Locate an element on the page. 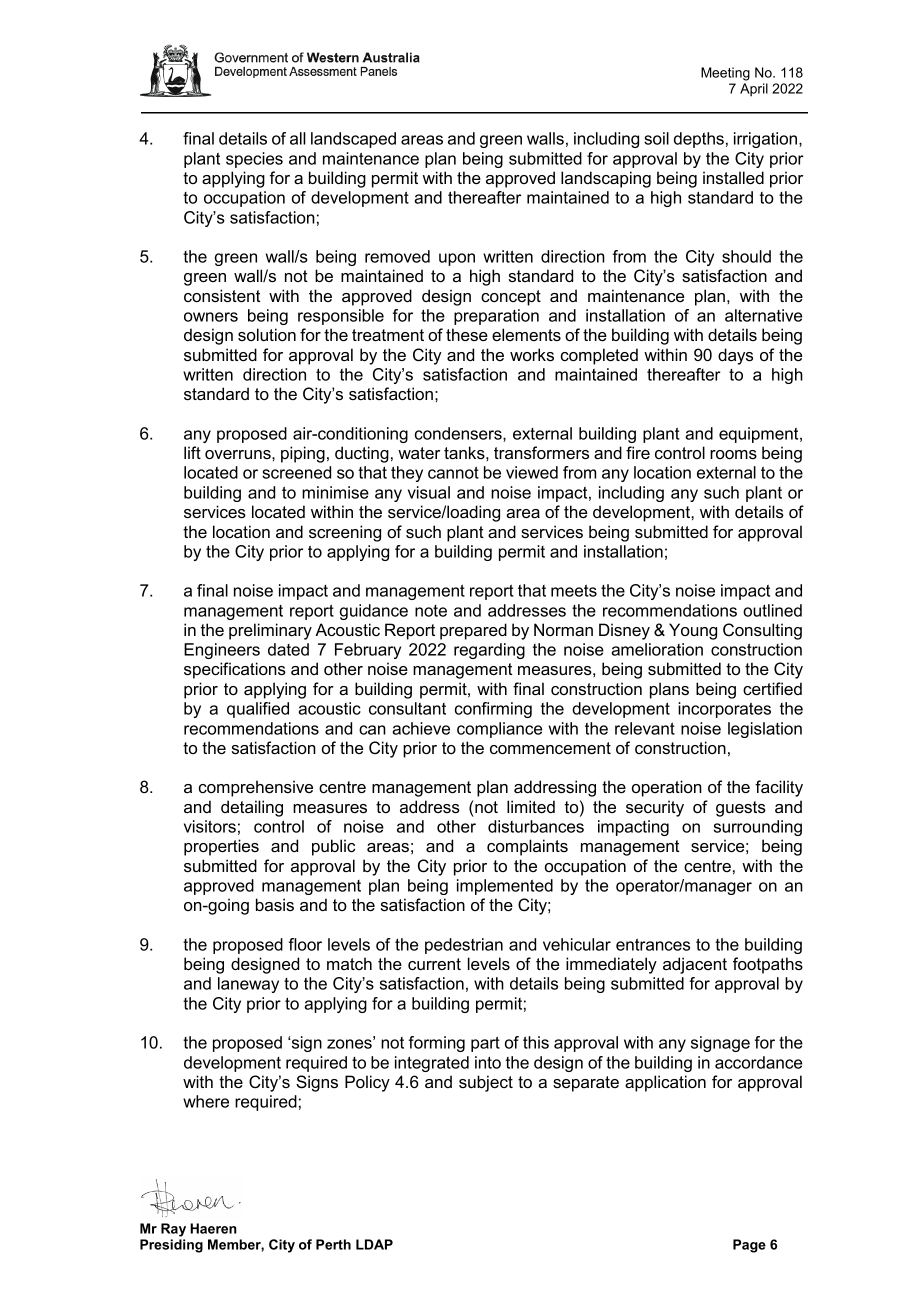 The image size is (924, 1308). specifications is located at coordinates (235, 670).
